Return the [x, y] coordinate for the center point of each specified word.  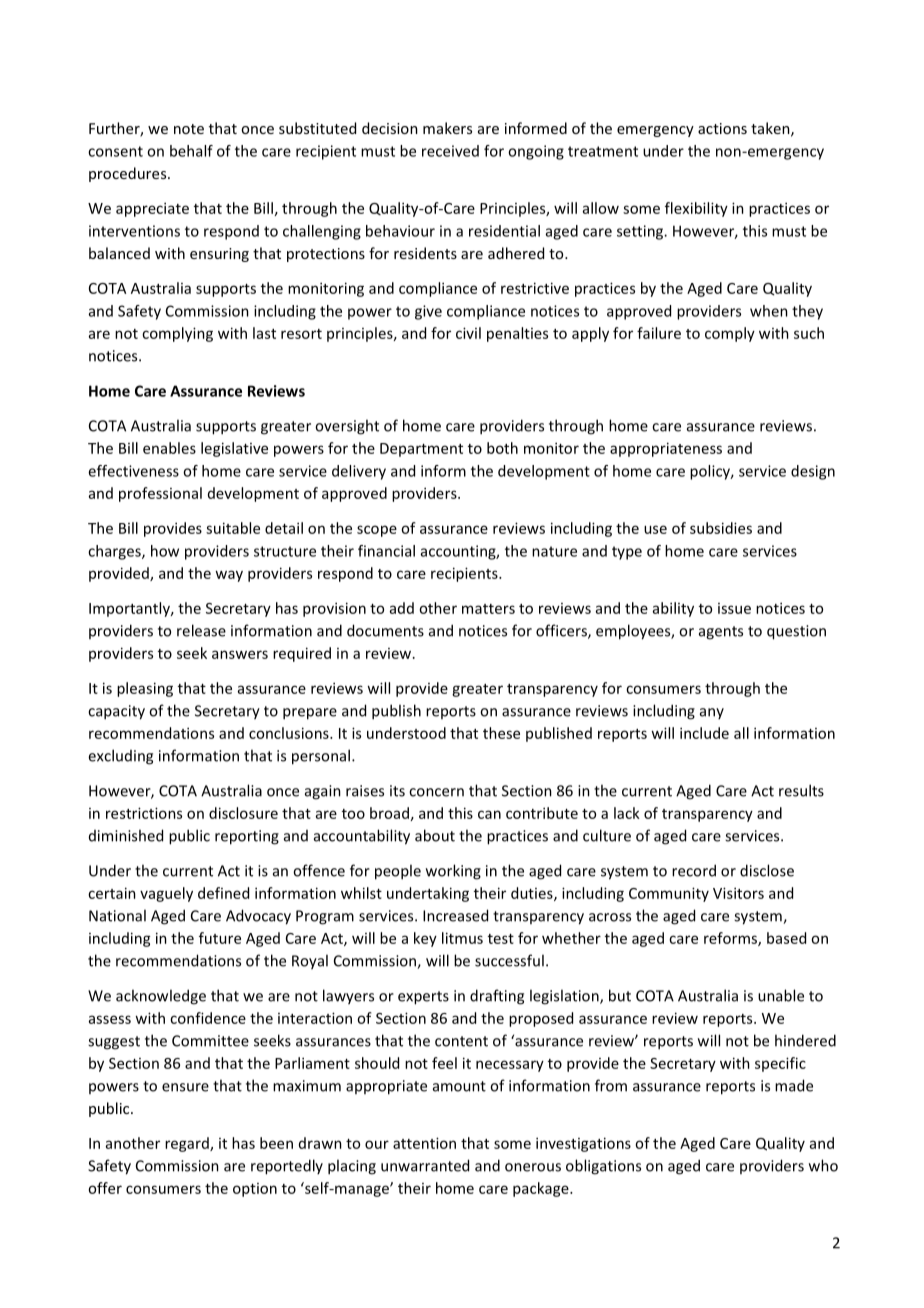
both [502, 448]
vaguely [166, 894]
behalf [191, 151]
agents [721, 633]
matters [488, 609]
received [450, 151]
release [201, 630]
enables [169, 448]
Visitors [738, 893]
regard [188, 1144]
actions [722, 128]
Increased [455, 915]
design [813, 472]
